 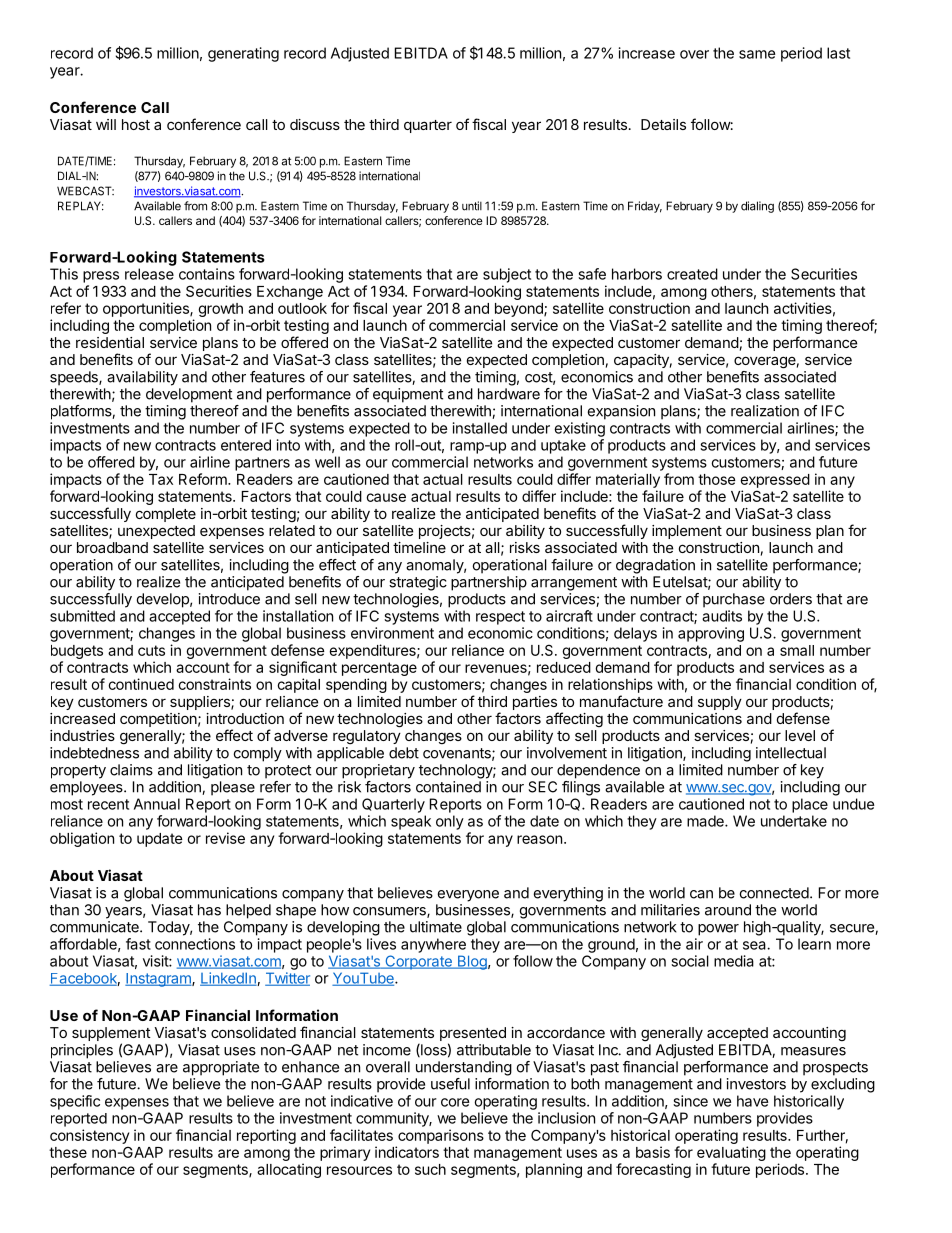 What do you see at coordinates (138, 944) in the document?
I see `fast` at bounding box center [138, 944].
